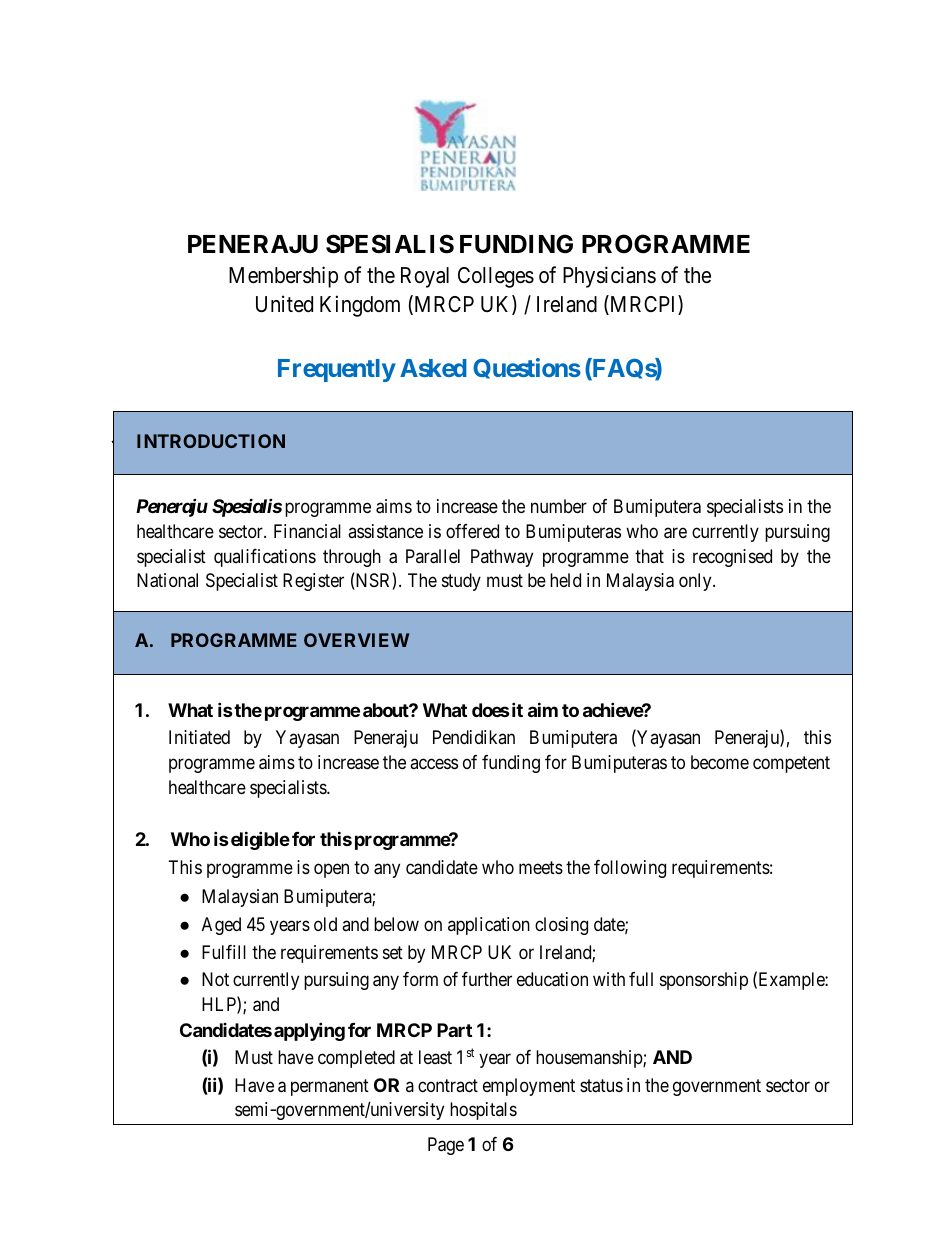 The image size is (952, 1233). What do you see at coordinates (609, 277) in the screenshot?
I see `Physicians` at bounding box center [609, 277].
